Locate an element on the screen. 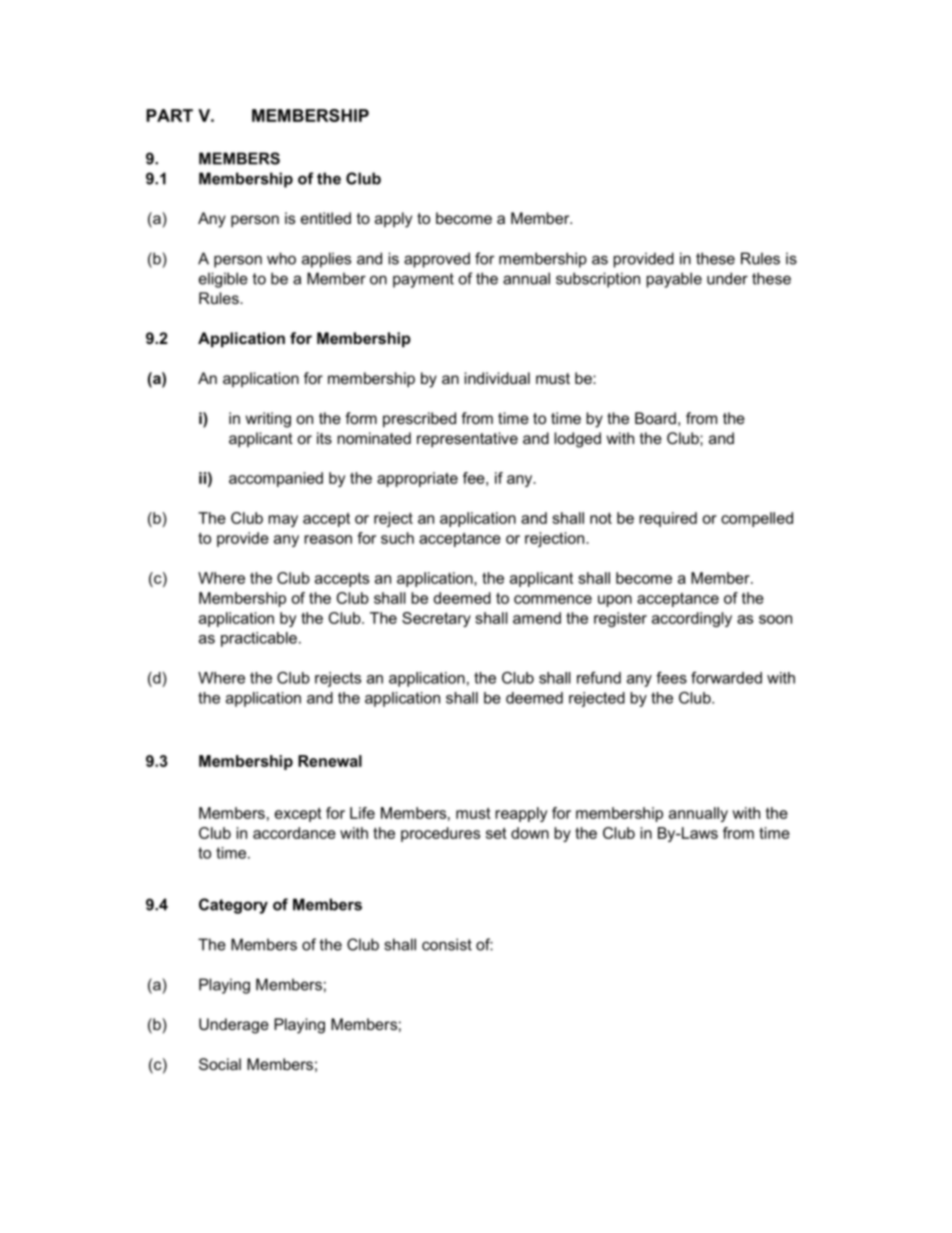 This screenshot has height=1233, width=952. Board is located at coordinates (655, 418).
